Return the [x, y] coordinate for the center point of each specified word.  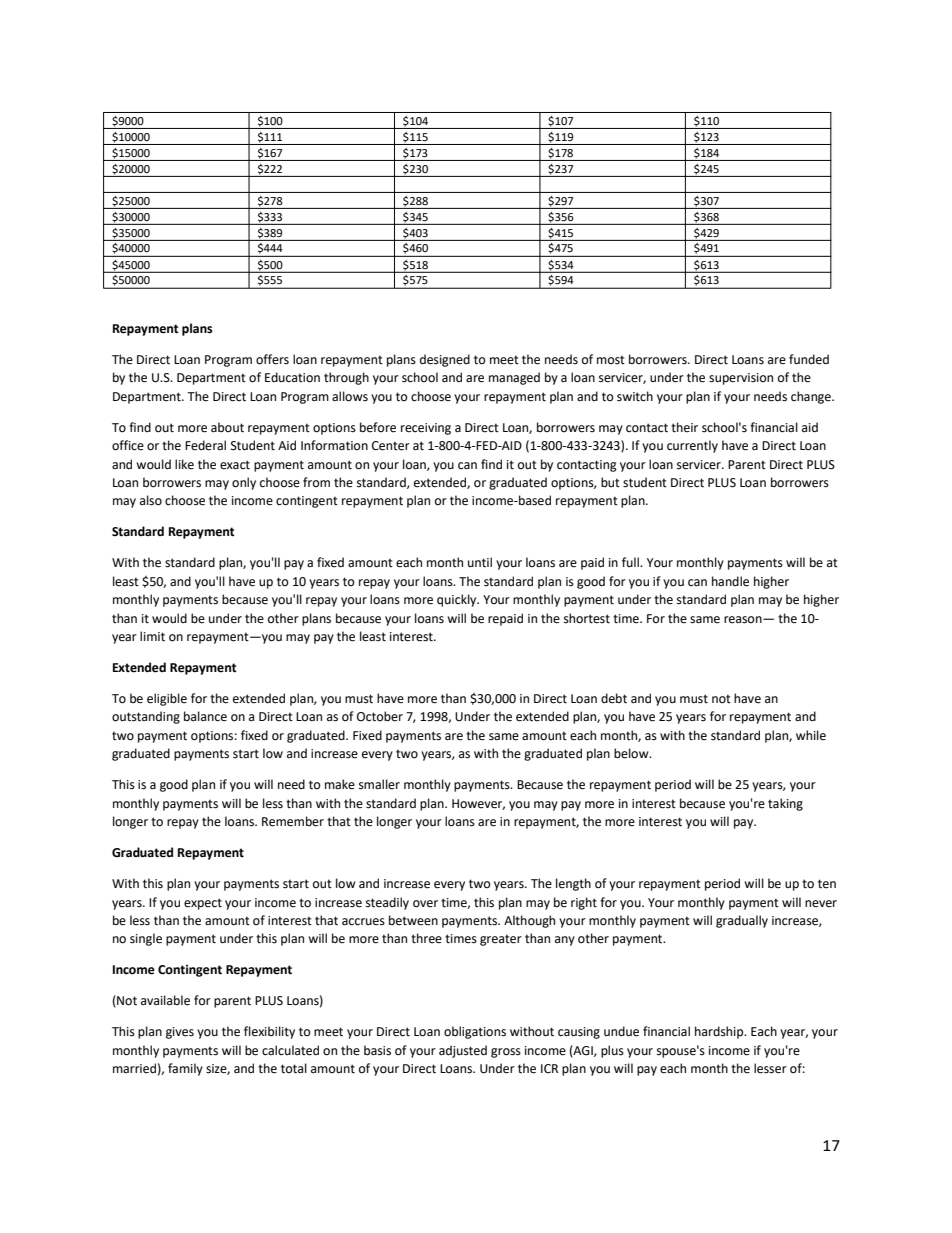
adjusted [463, 1051]
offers [272, 359]
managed [514, 378]
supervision [741, 379]
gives [180, 1033]
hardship [720, 1032]
